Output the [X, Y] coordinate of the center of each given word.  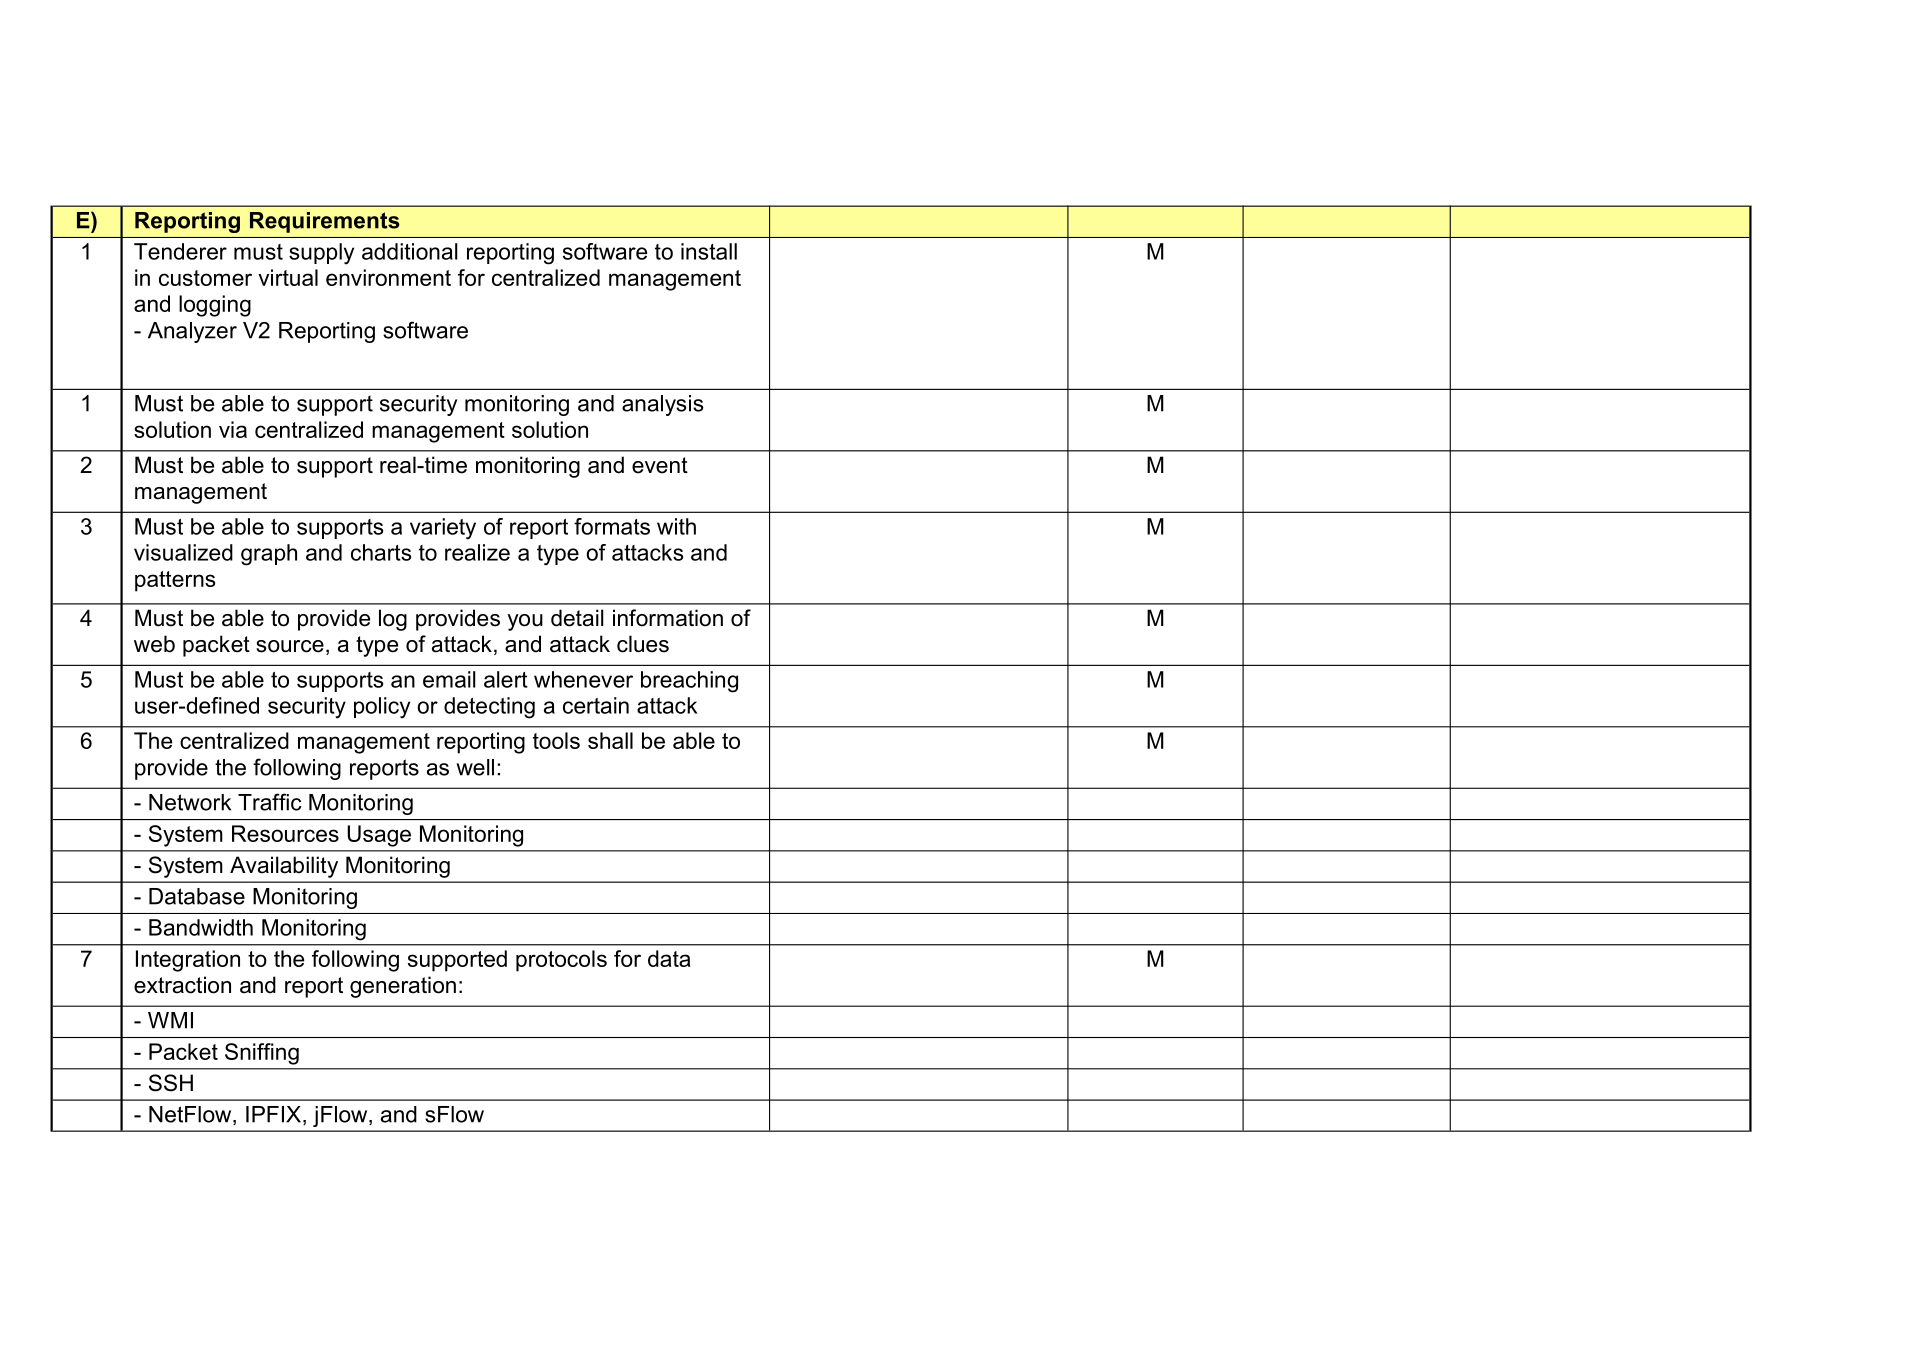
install [709, 251]
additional [410, 251]
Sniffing [262, 1054]
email [449, 679]
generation [403, 987]
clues [643, 644]
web [154, 644]
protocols [561, 961]
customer [205, 278]
